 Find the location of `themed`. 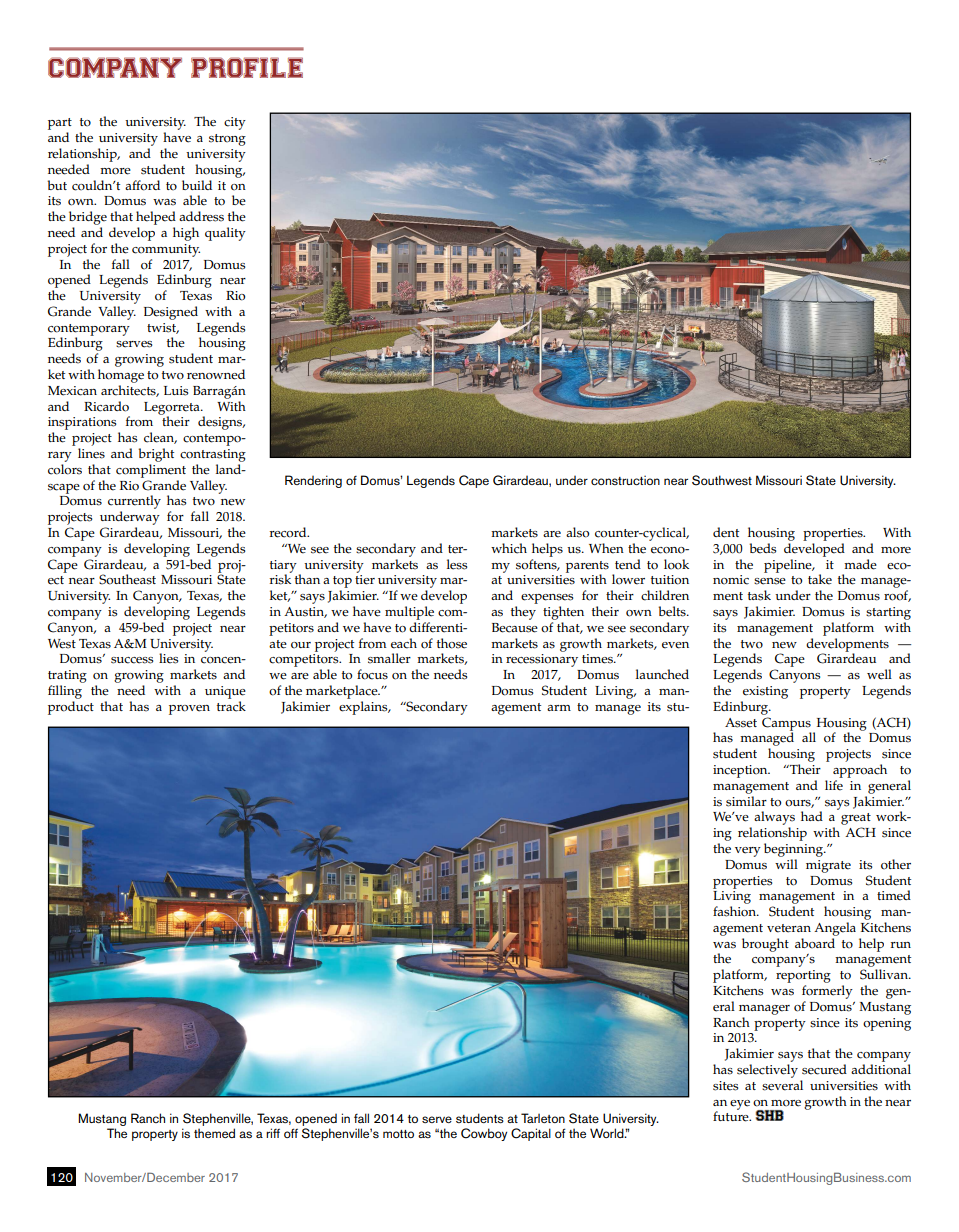

themed is located at coordinates (214, 1133).
